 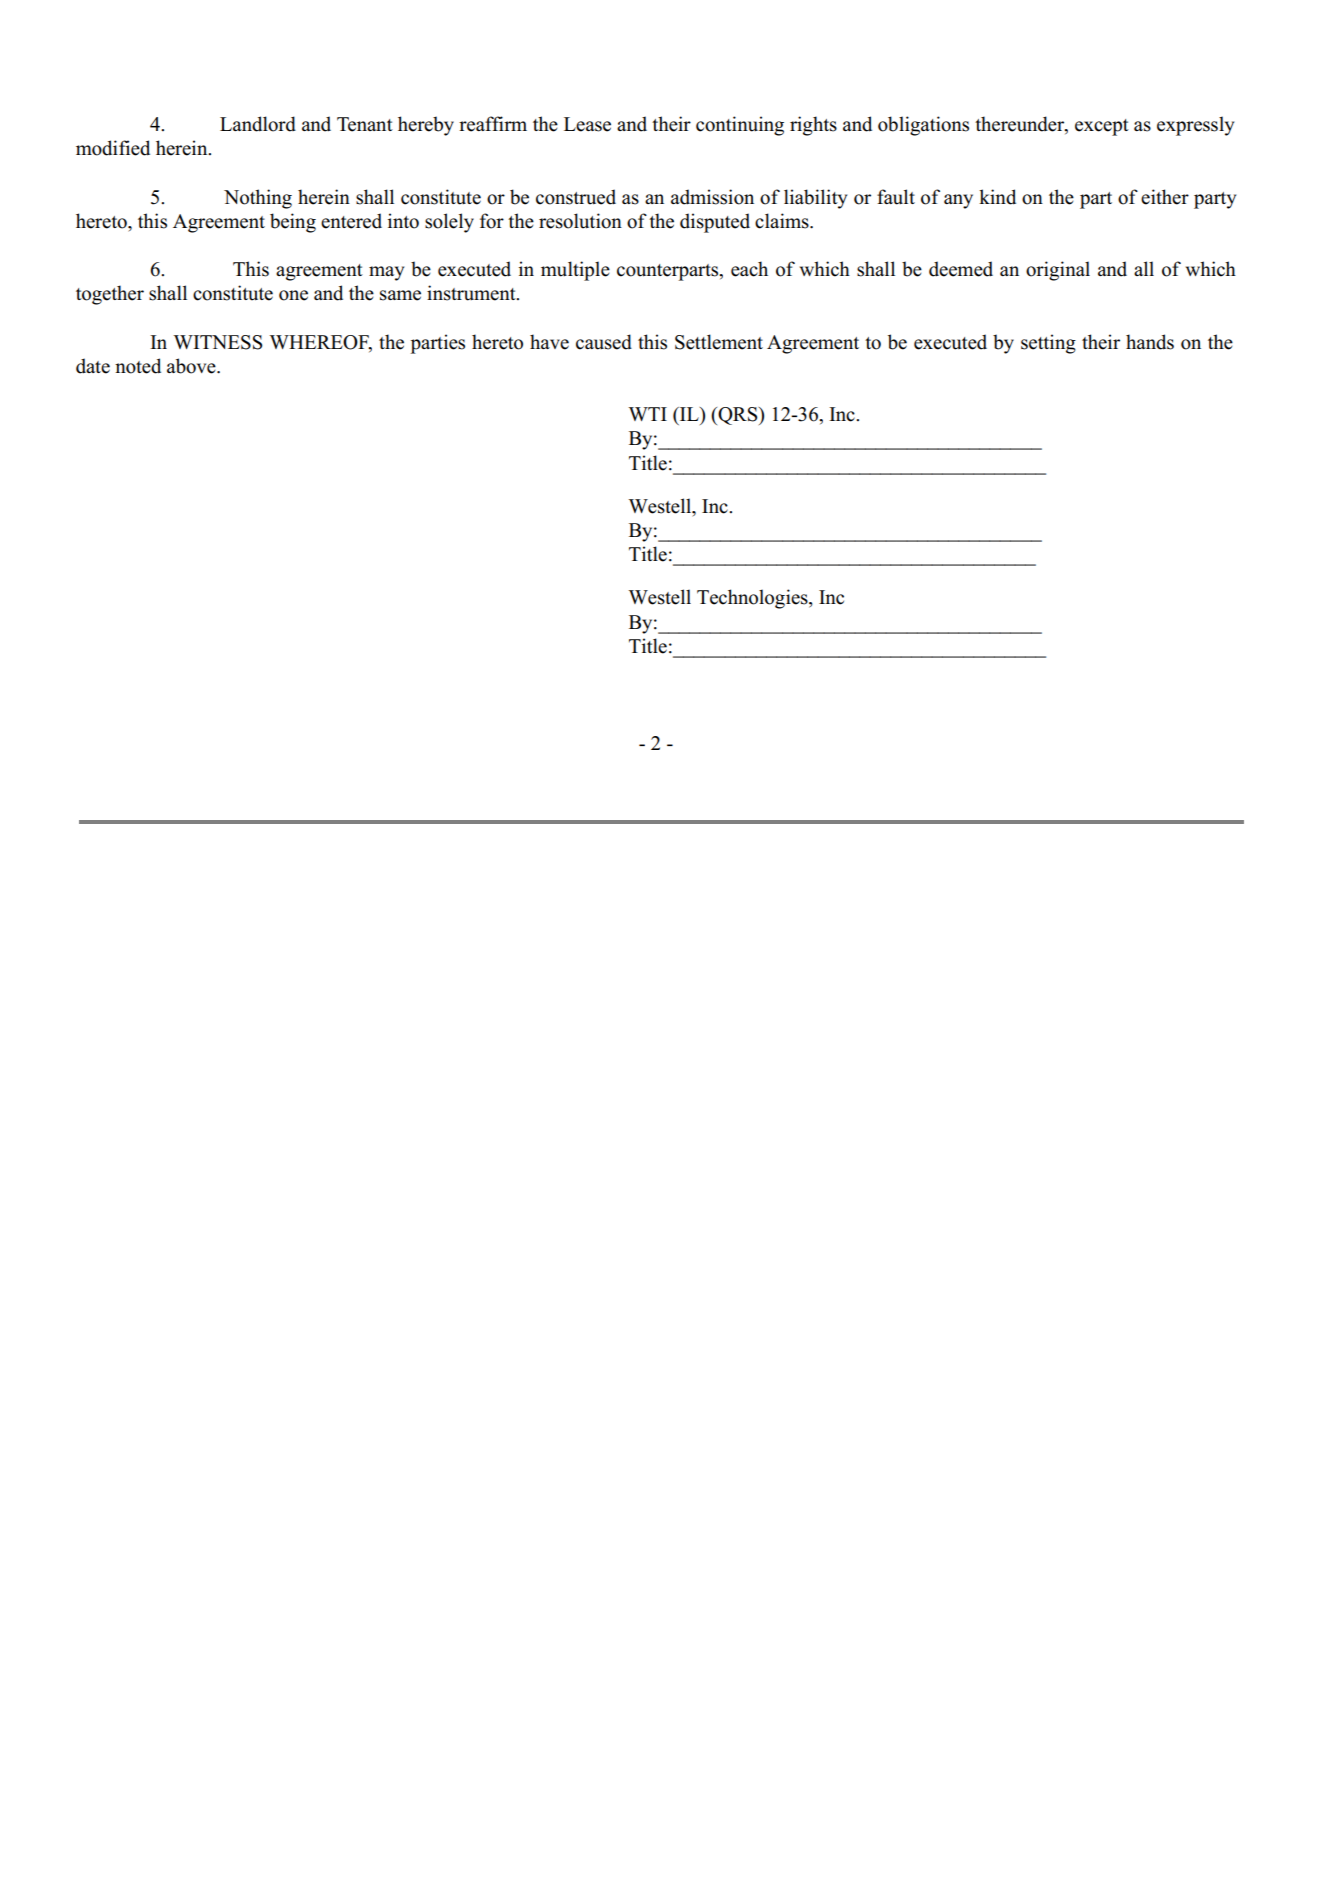 What do you see at coordinates (293, 295) in the screenshot?
I see `one` at bounding box center [293, 295].
